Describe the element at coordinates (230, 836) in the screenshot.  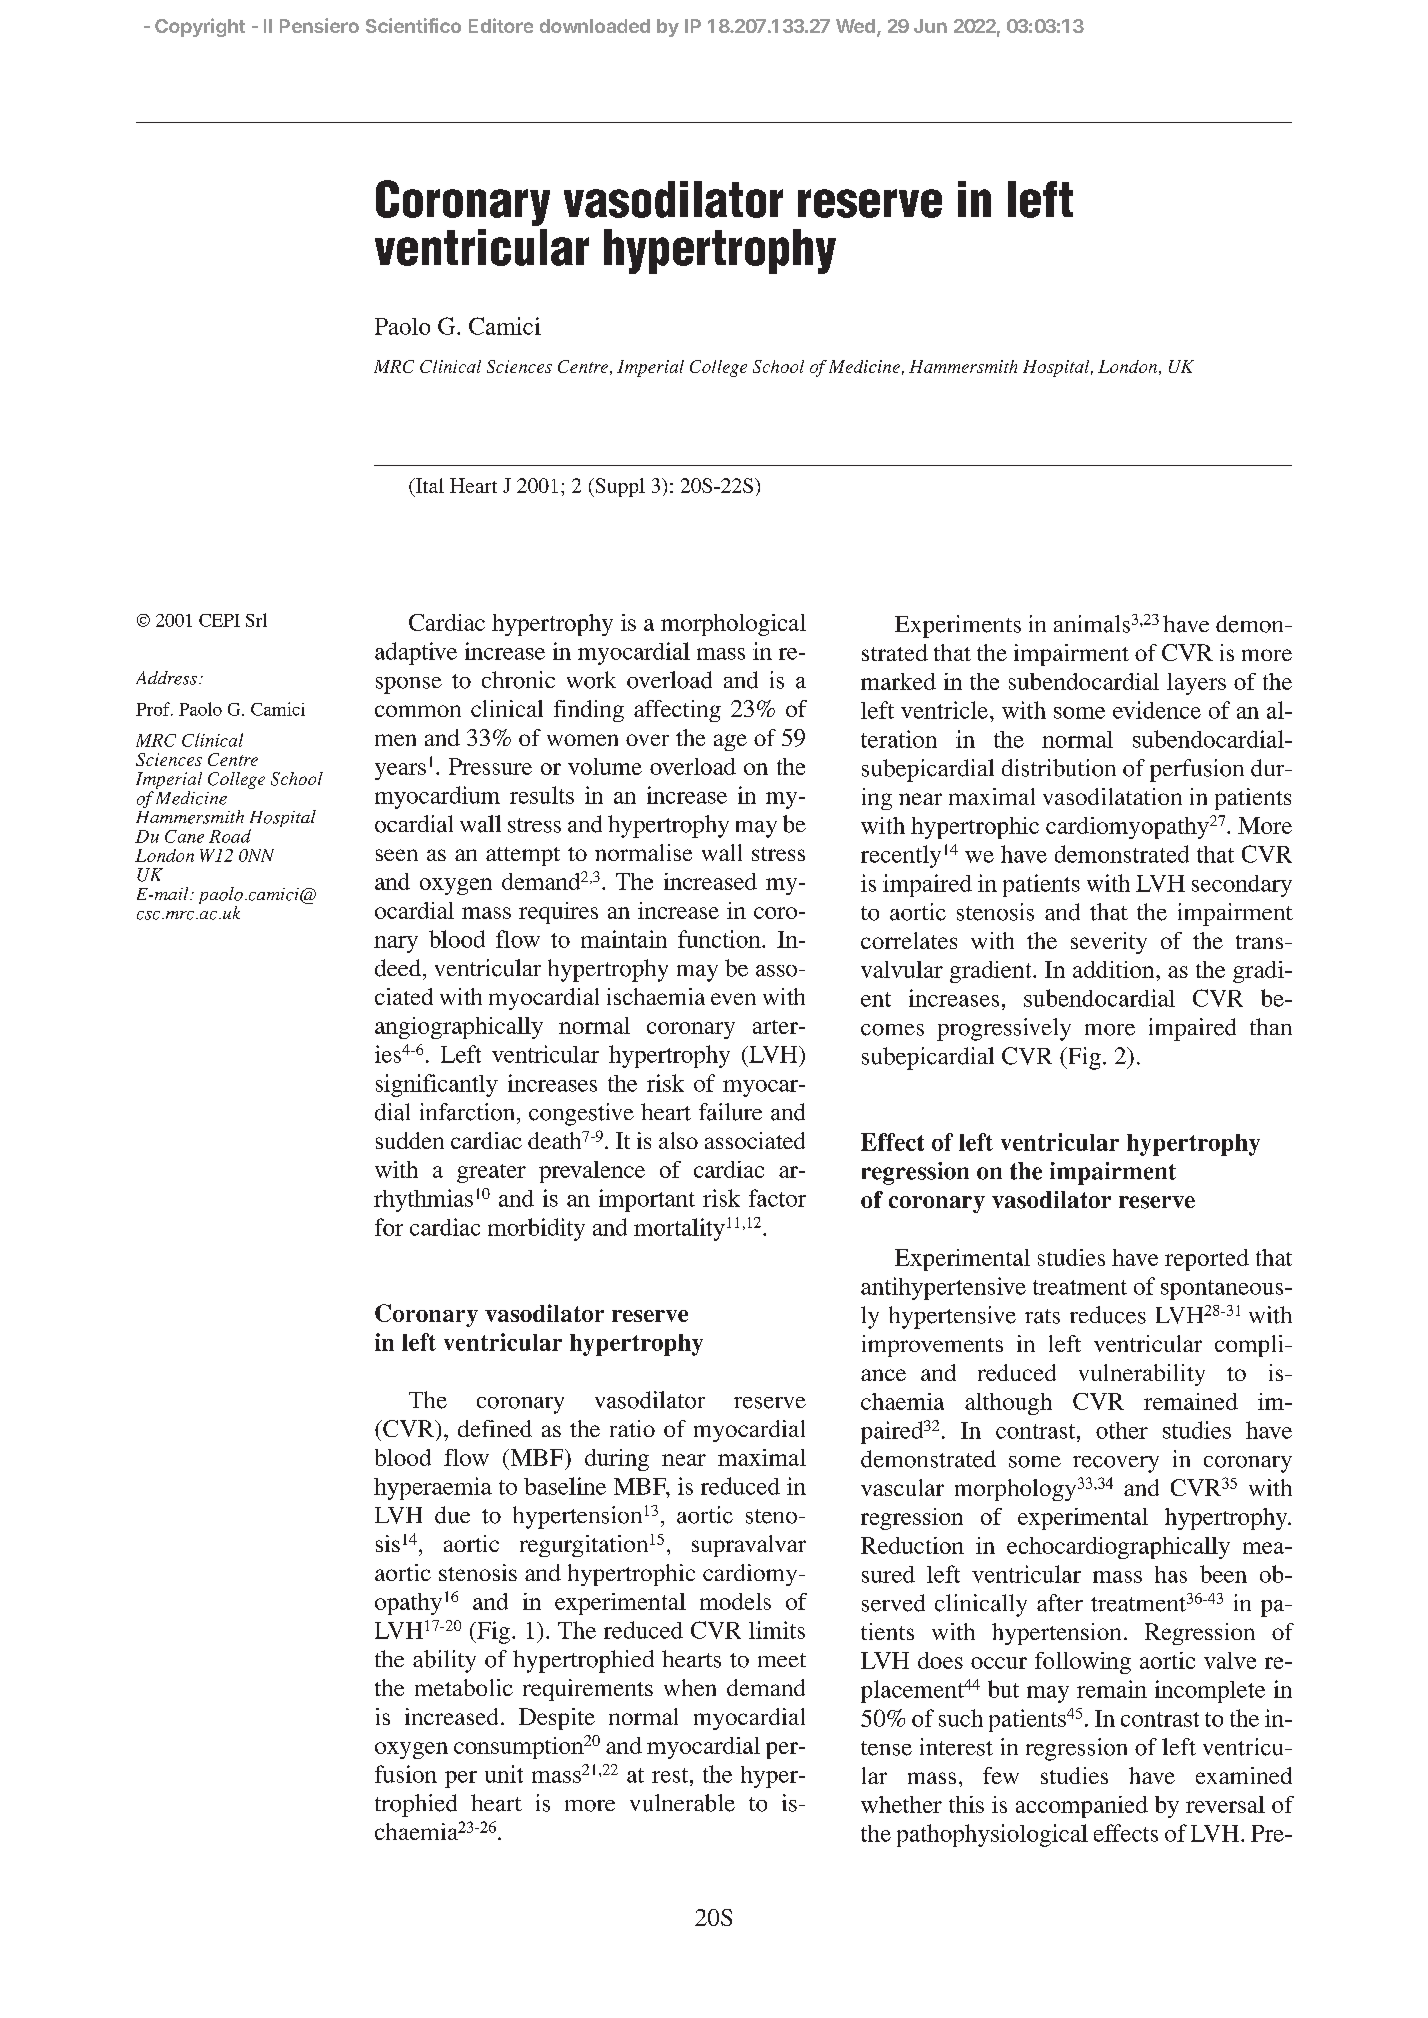
I see `Road` at that location.
